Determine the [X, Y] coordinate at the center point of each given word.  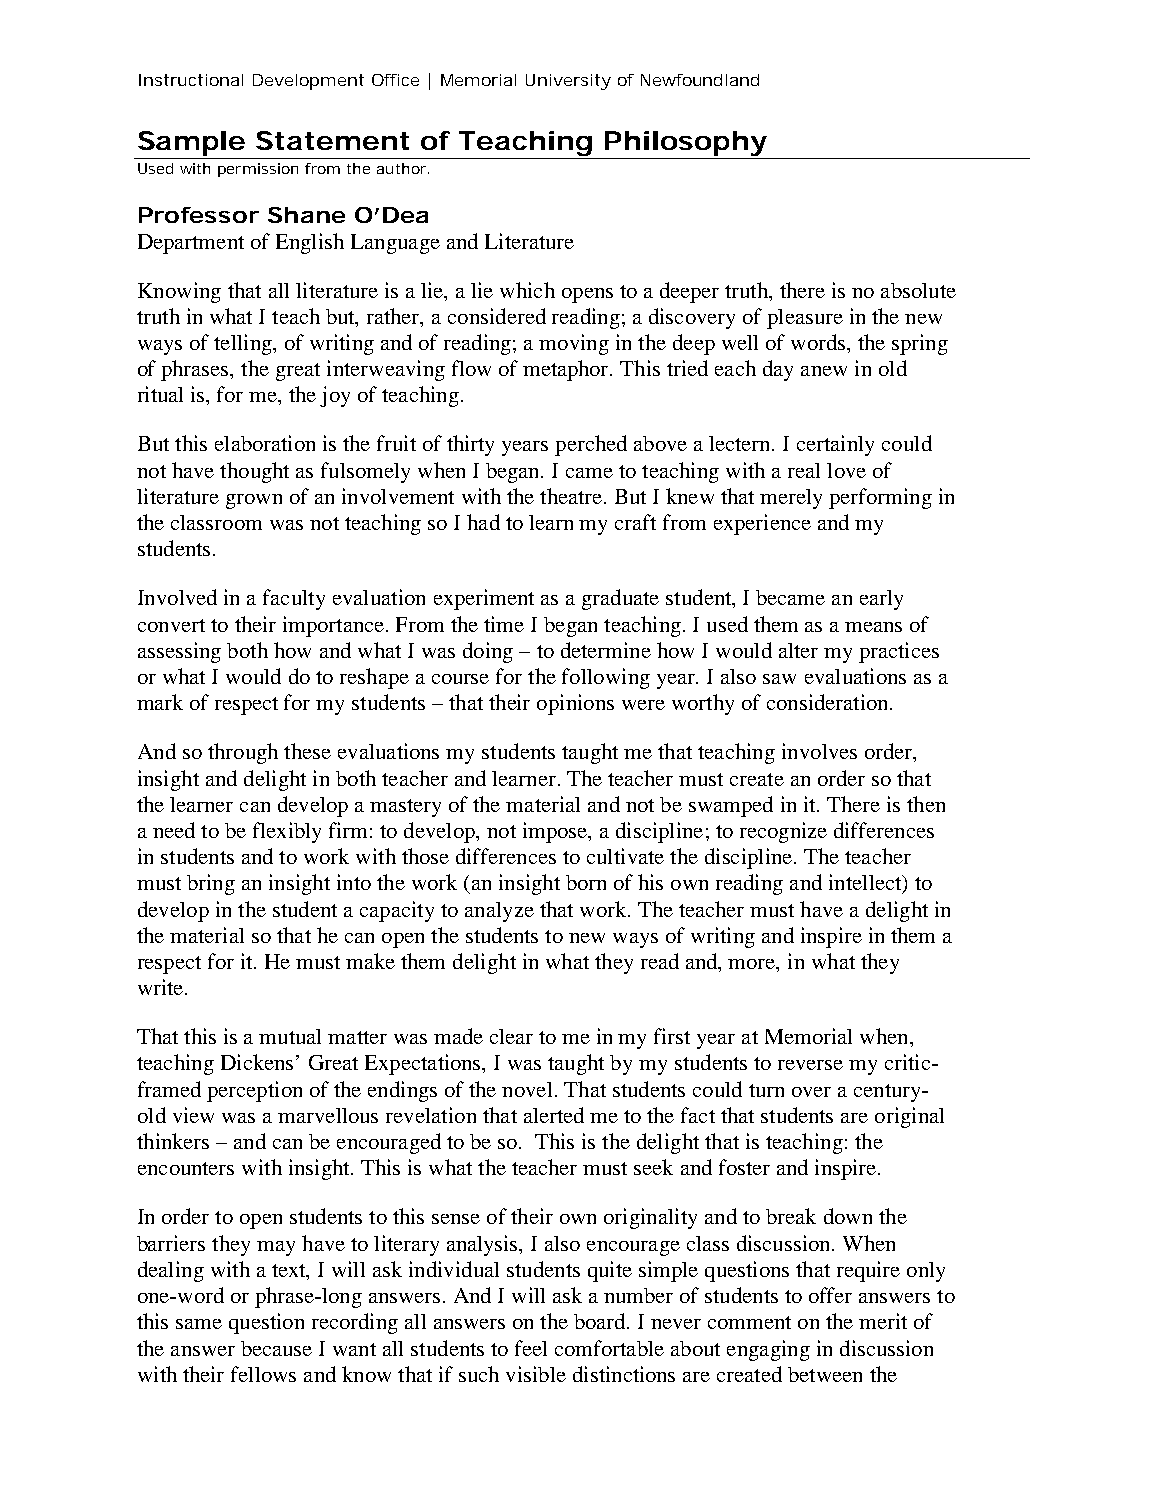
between [825, 1374]
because [276, 1348]
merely [791, 499]
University [568, 82]
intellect [866, 883]
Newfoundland [700, 80]
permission [258, 170]
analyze [499, 912]
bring [211, 884]
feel [531, 1348]
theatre [571, 496]
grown [254, 501]
